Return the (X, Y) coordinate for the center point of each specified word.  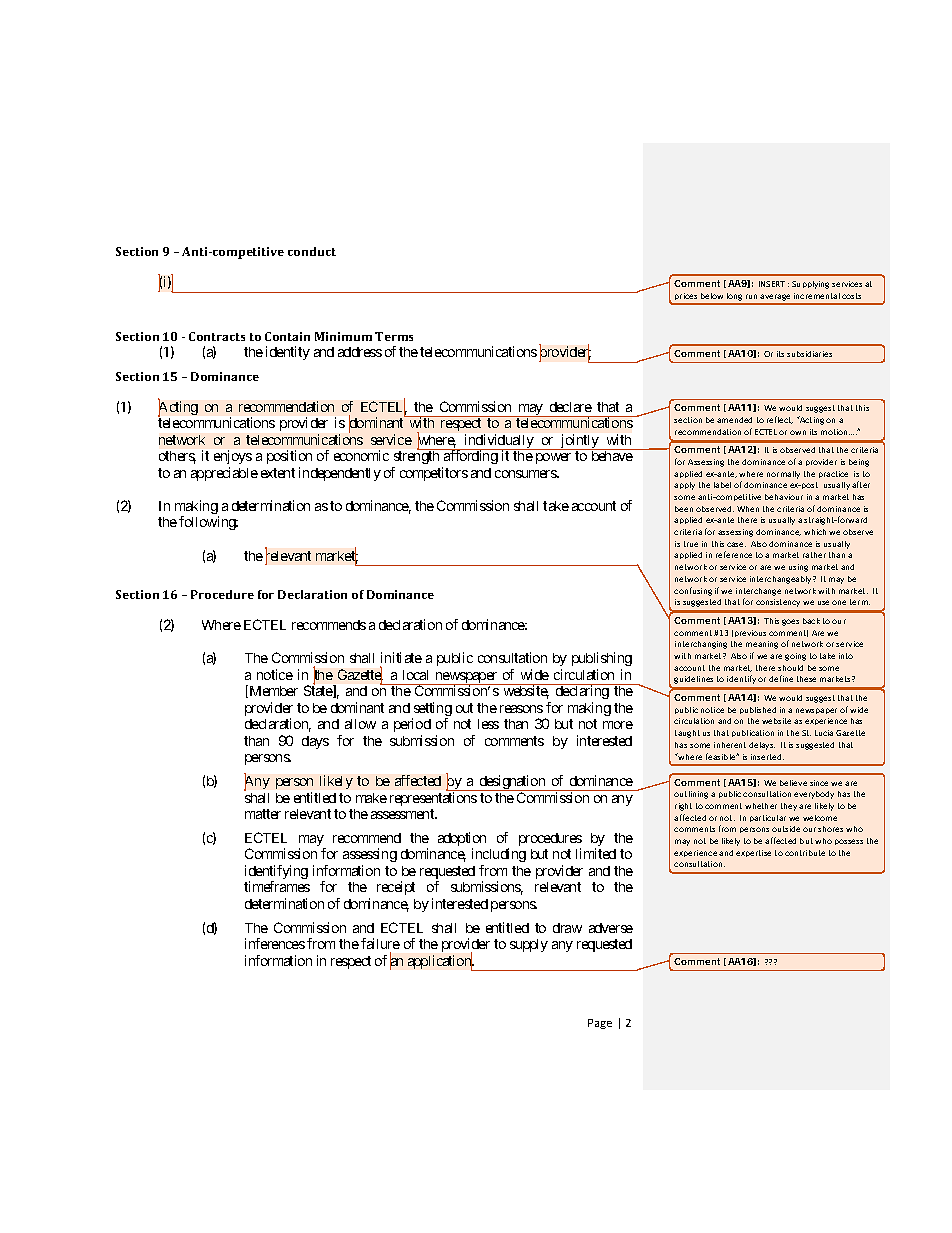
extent (278, 473)
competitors (434, 474)
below (712, 296)
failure (380, 943)
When (748, 509)
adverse (611, 928)
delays (762, 746)
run (751, 296)
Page (600, 1024)
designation (512, 783)
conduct (312, 251)
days (315, 742)
